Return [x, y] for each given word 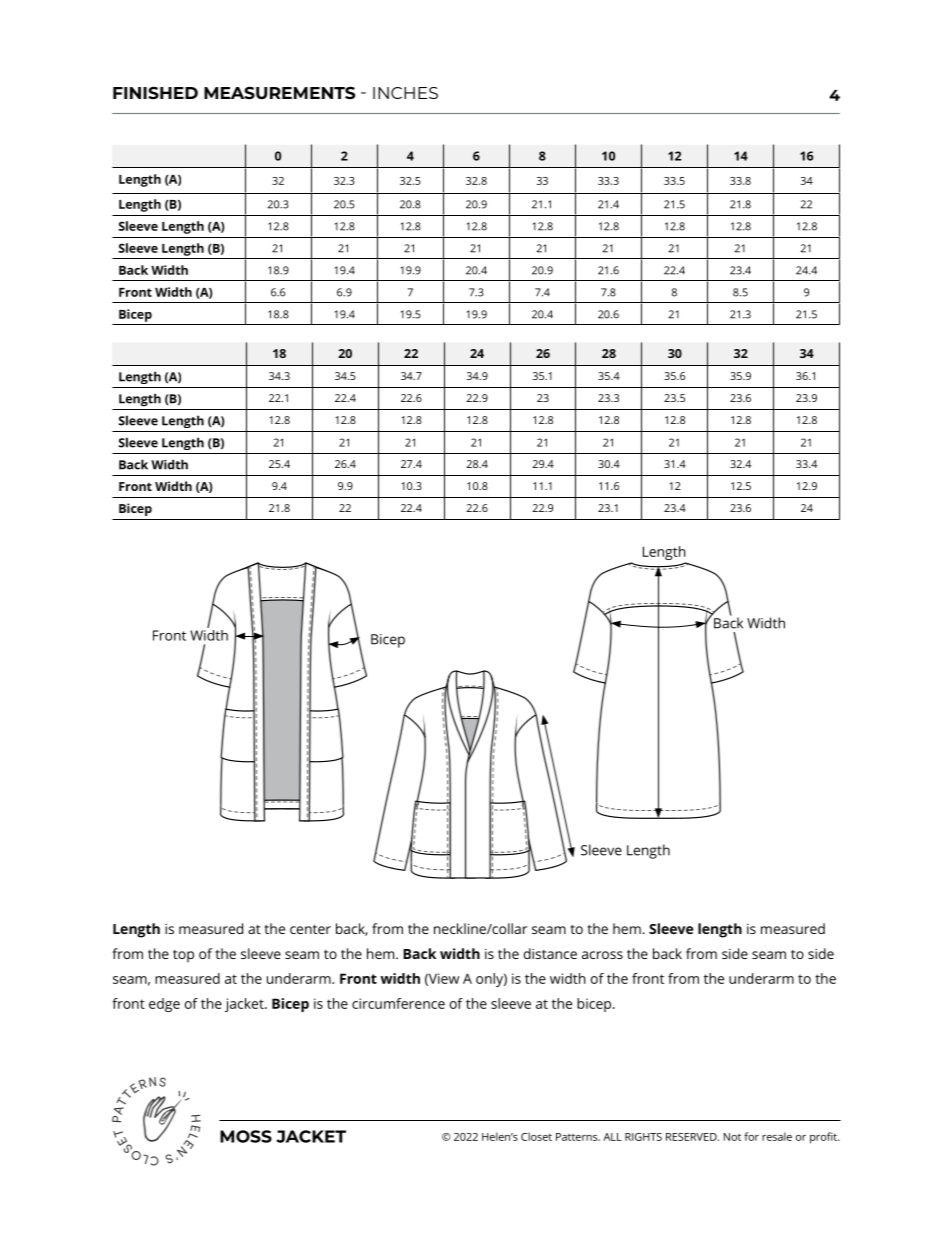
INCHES [405, 93]
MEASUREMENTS [279, 93]
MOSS [246, 1136]
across [602, 955]
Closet [536, 1136]
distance [550, 953]
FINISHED [155, 93]
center [310, 929]
